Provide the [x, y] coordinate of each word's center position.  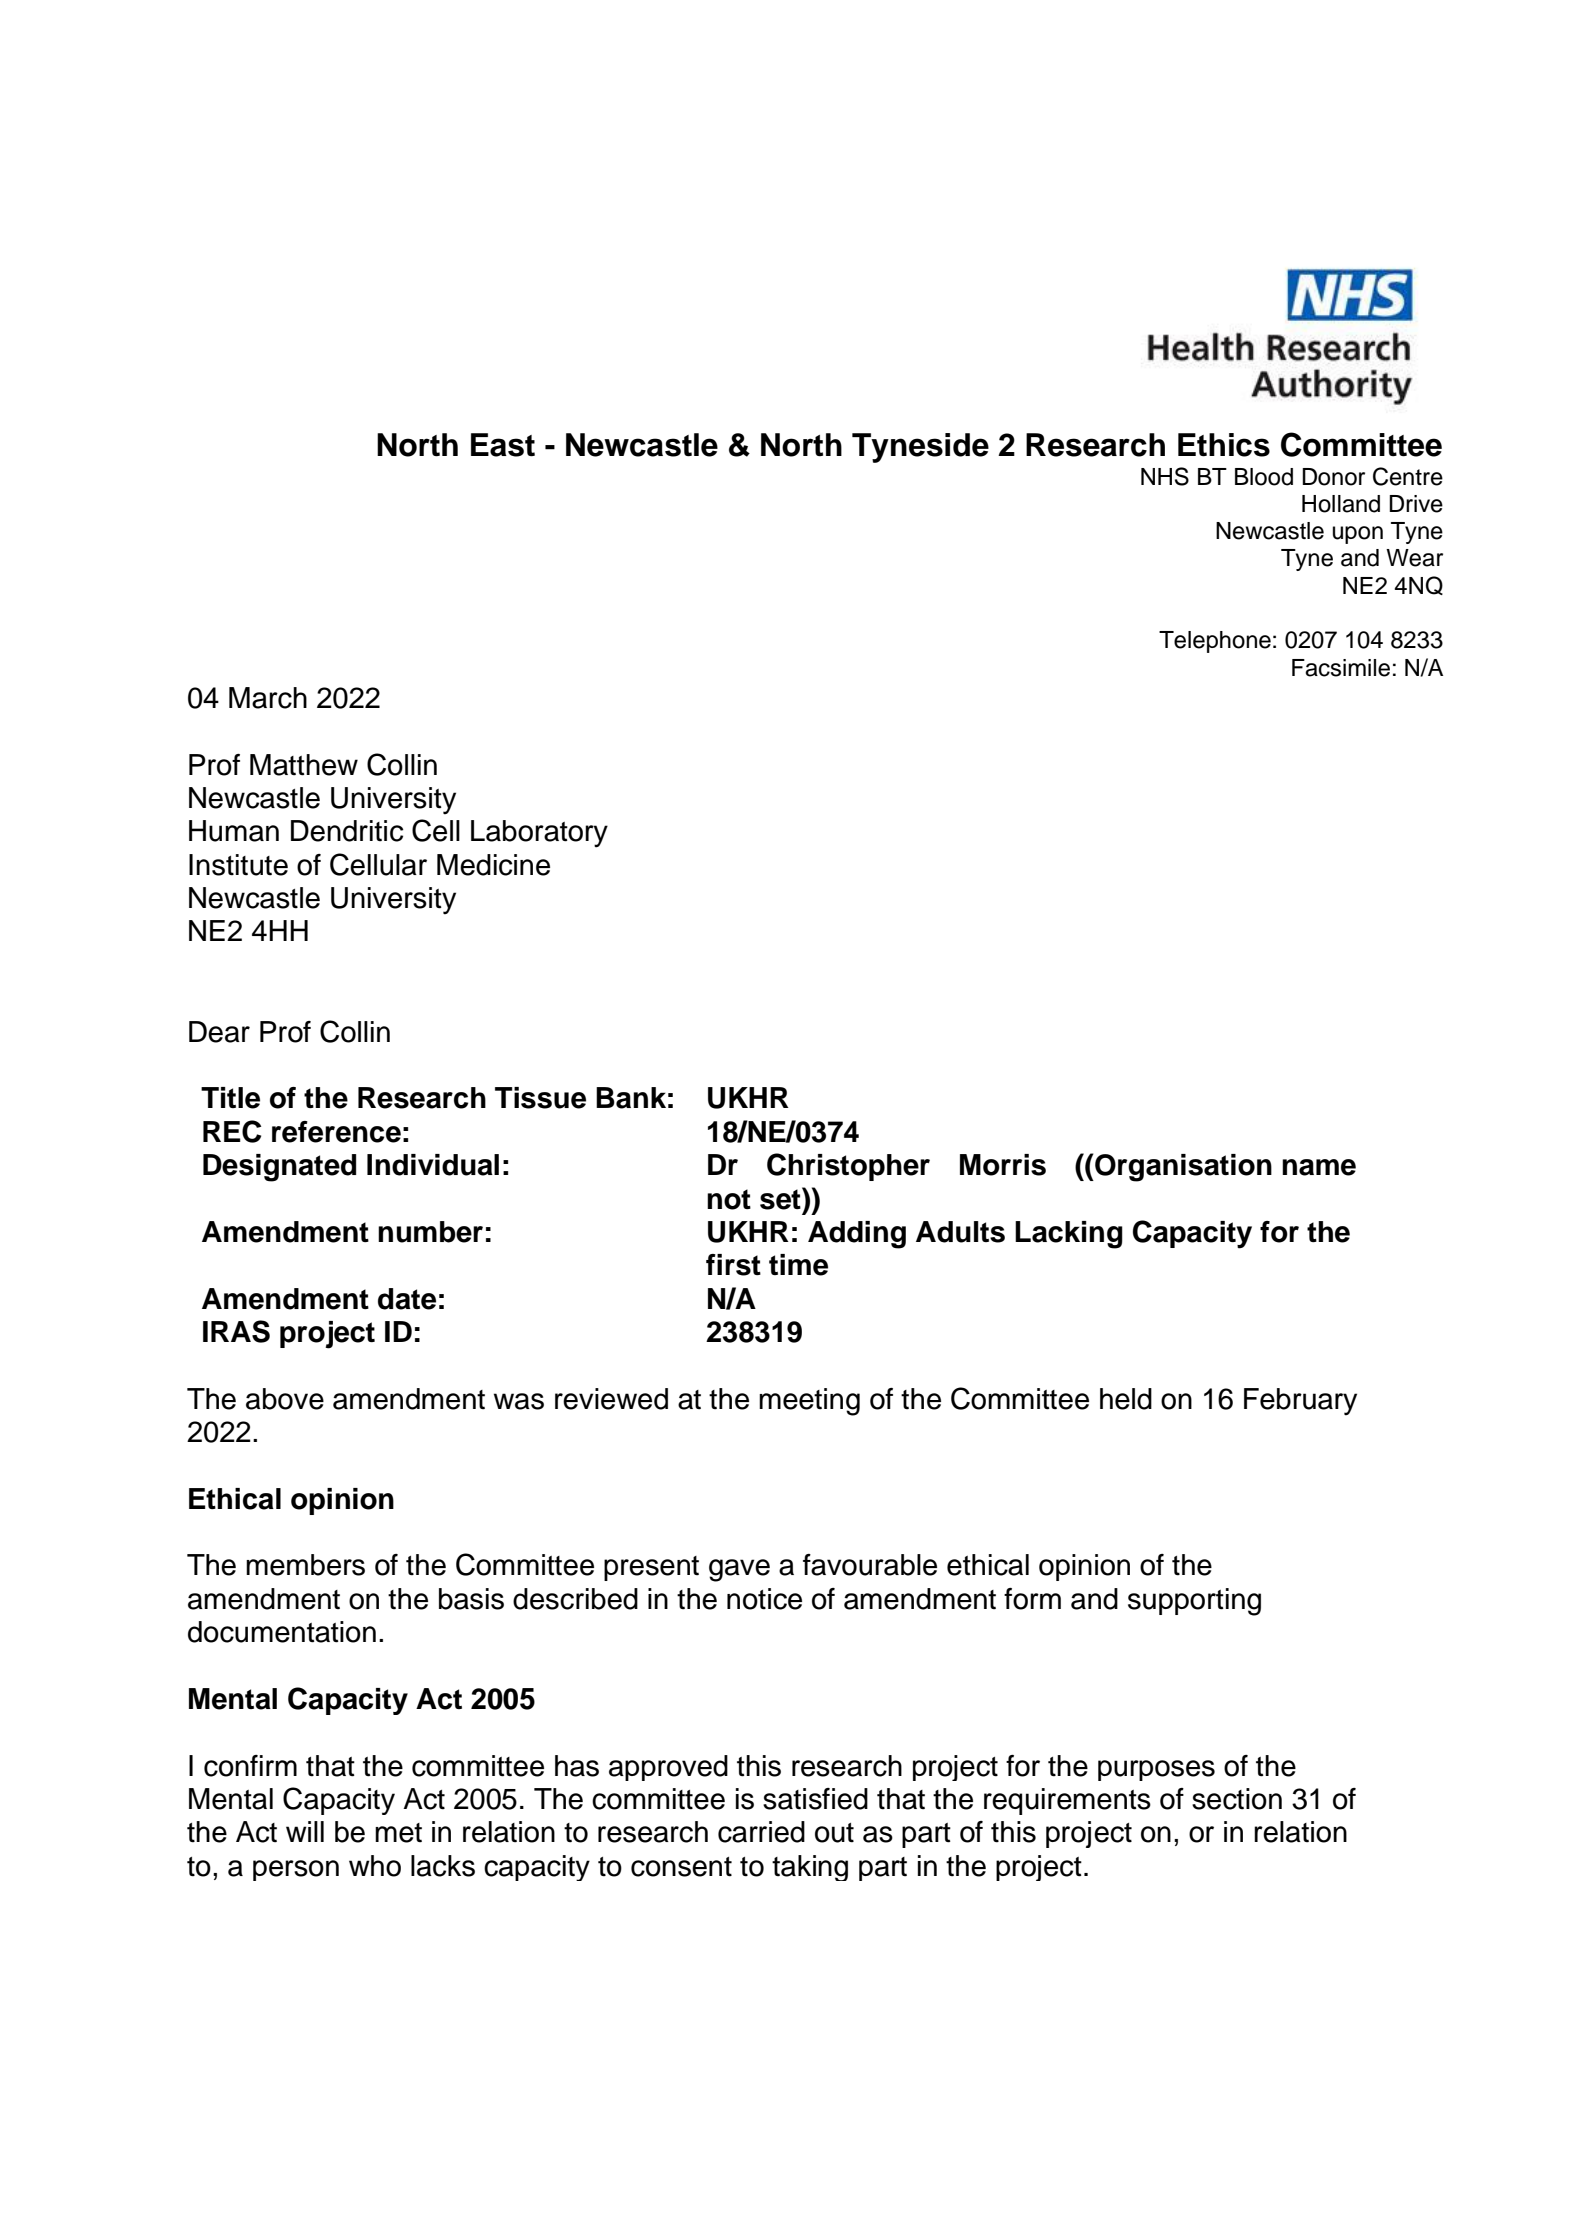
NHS [1165, 476]
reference [336, 1132]
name [1319, 1167]
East [503, 445]
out [834, 1833]
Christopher [848, 1167]
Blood [1264, 477]
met [398, 1833]
